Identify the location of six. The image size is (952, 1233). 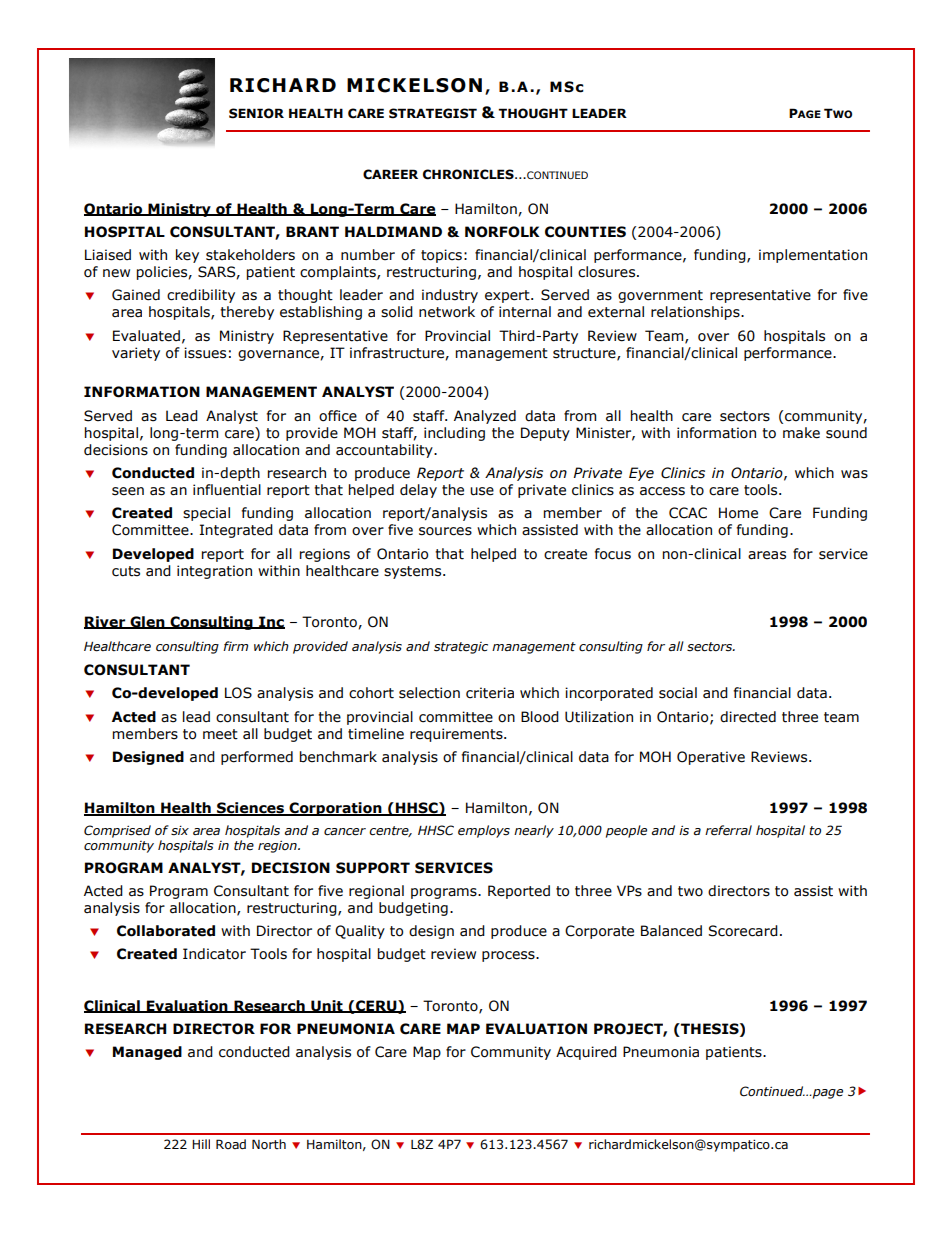
(180, 831).
